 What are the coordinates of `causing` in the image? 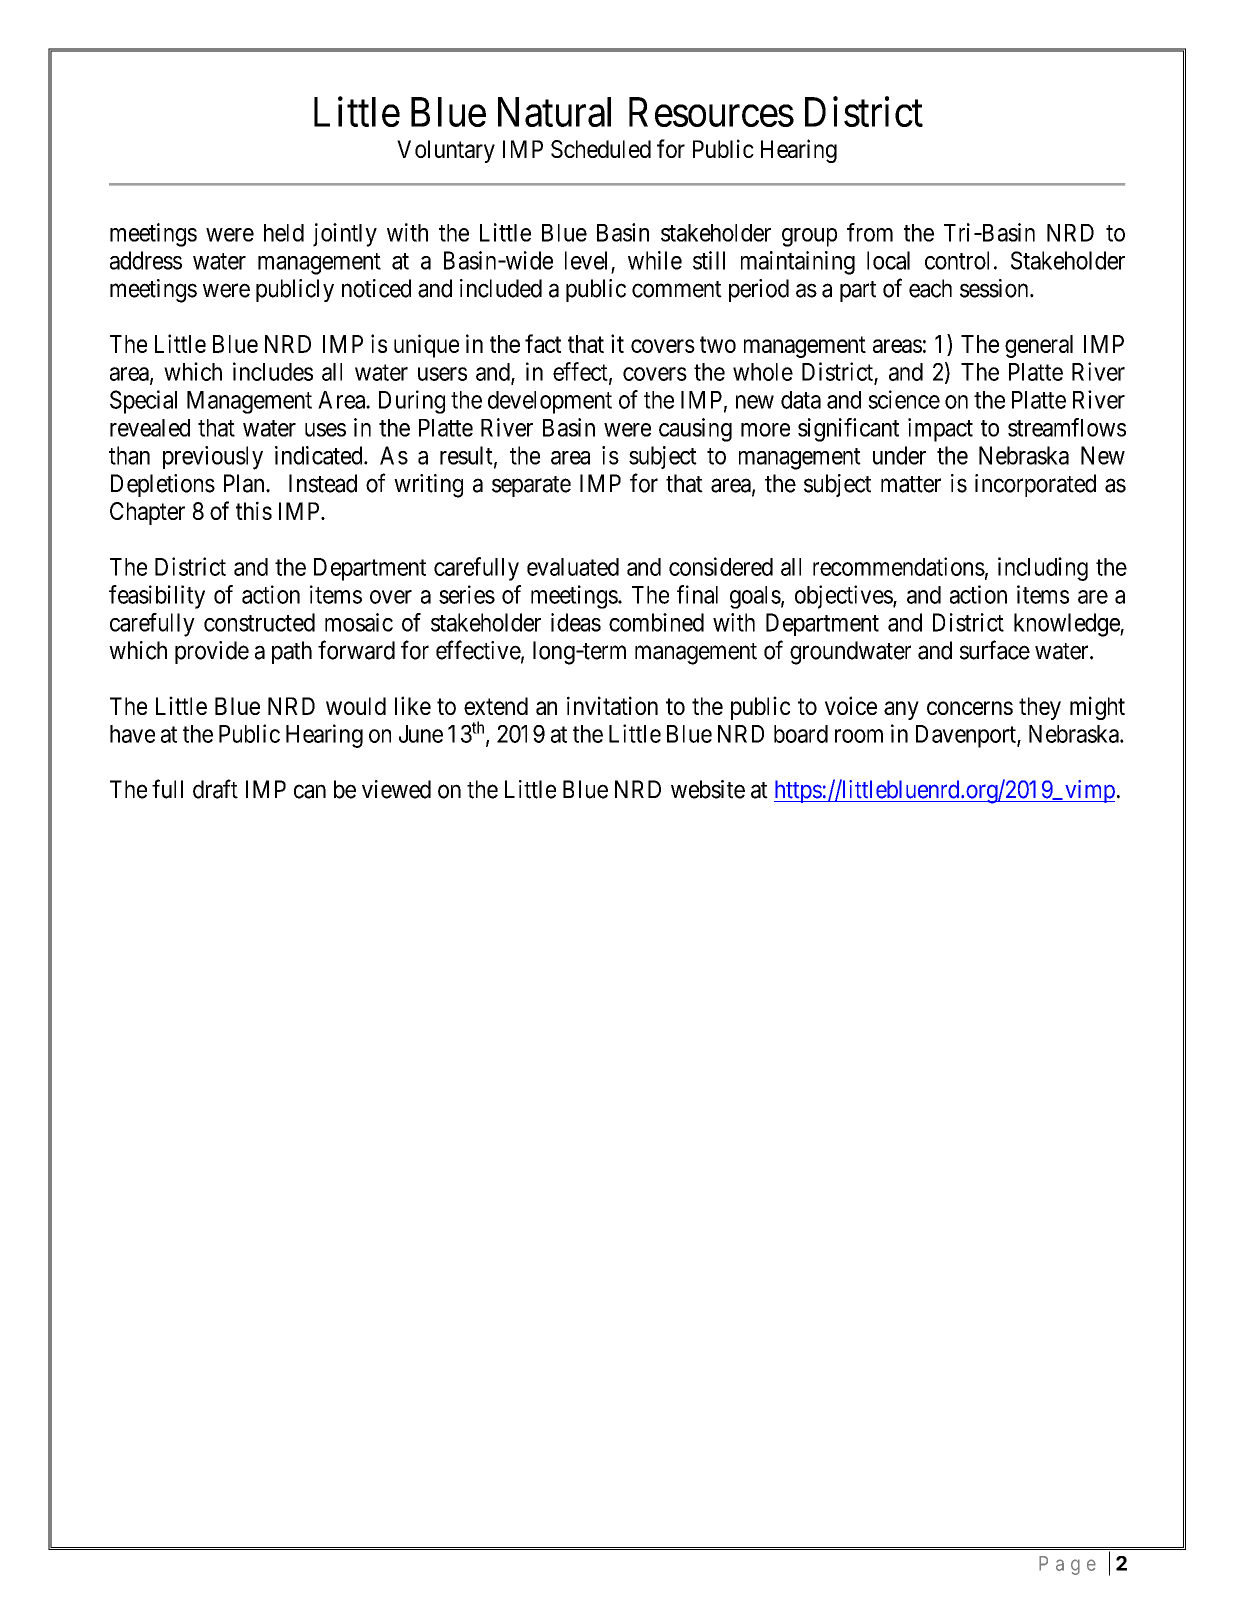 It's located at (695, 430).
